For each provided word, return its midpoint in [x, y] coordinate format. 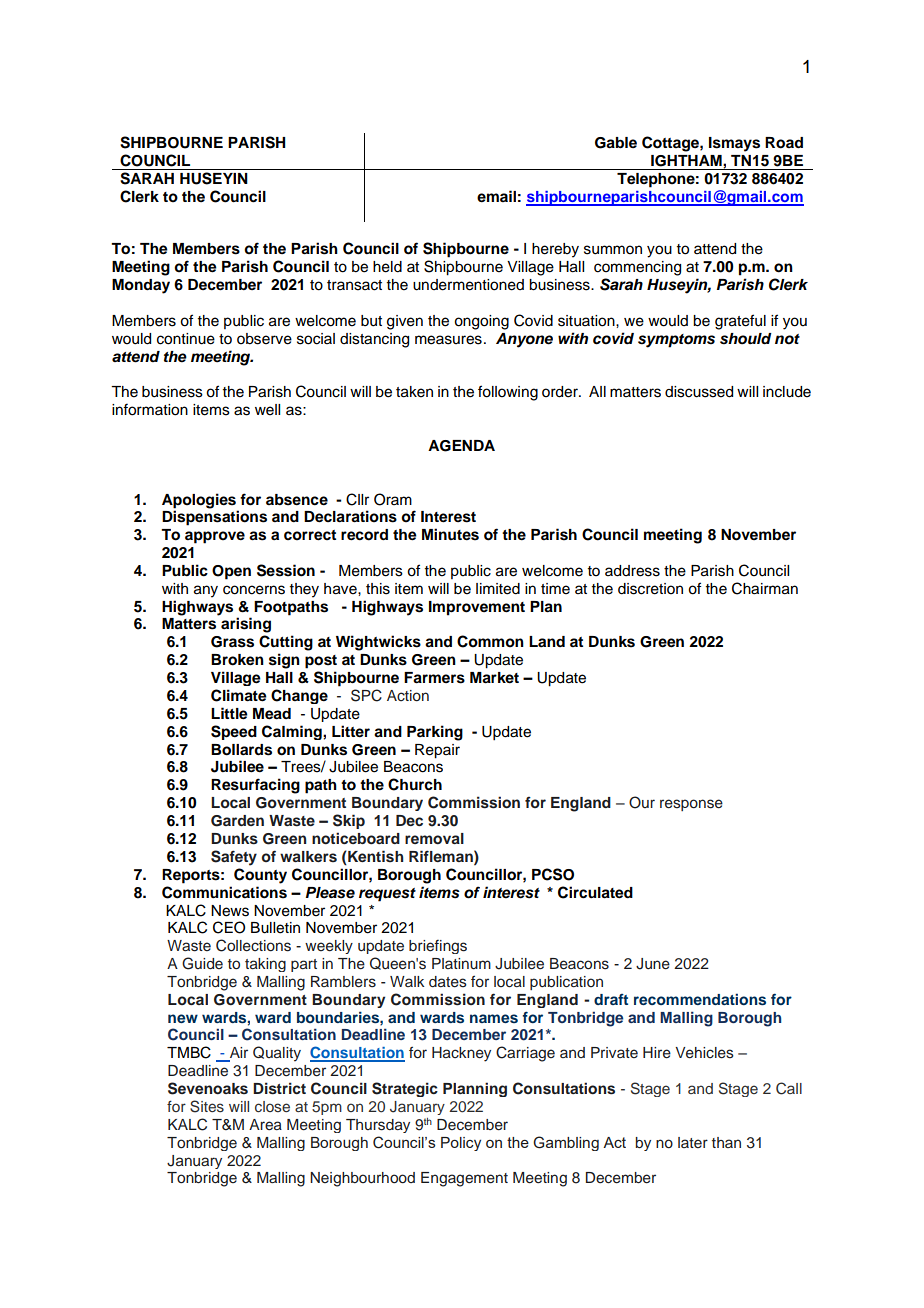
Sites [207, 1106]
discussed [699, 392]
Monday [141, 286]
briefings [438, 947]
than [726, 1142]
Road [784, 143]
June [653, 964]
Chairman [765, 588]
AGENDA [461, 446]
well [267, 410]
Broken [237, 660]
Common [490, 641]
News [230, 911]
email [496, 196]
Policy [461, 1144]
